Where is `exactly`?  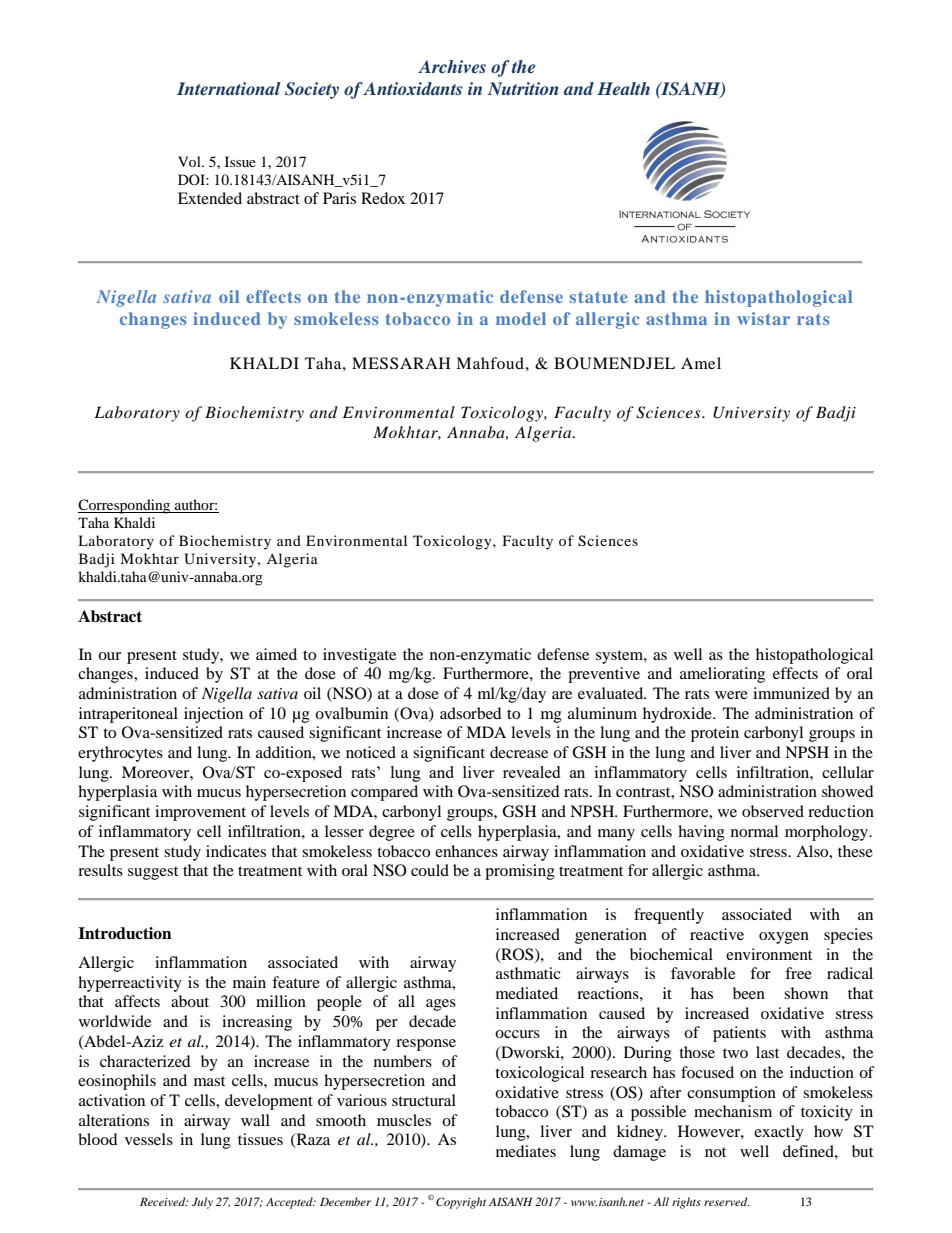 exactly is located at coordinates (779, 1133).
